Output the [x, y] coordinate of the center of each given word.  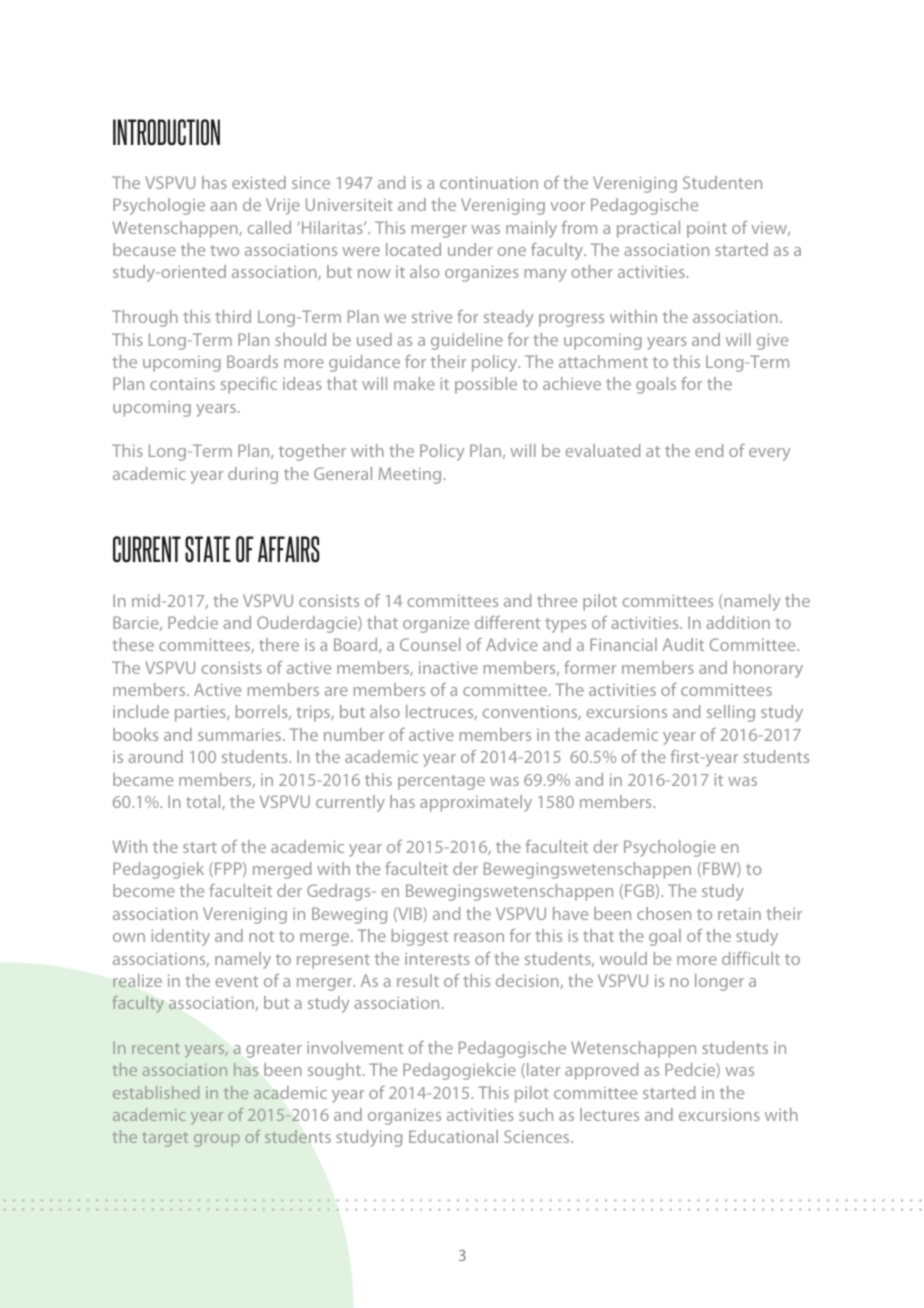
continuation [489, 183]
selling [731, 713]
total [204, 802]
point [707, 230]
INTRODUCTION [166, 132]
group [217, 1140]
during [253, 475]
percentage [441, 782]
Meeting [410, 475]
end [709, 450]
